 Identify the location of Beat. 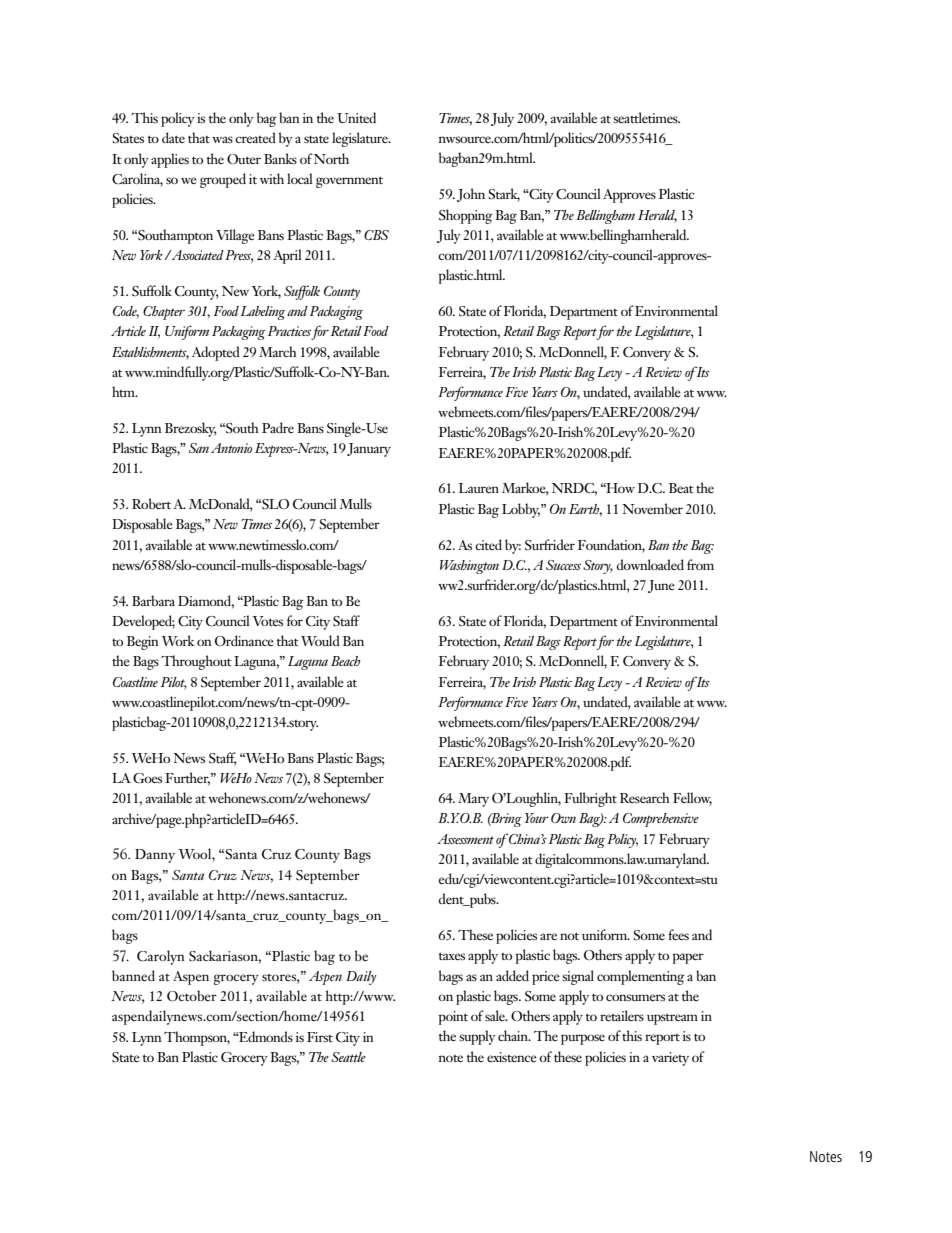
(681, 488).
